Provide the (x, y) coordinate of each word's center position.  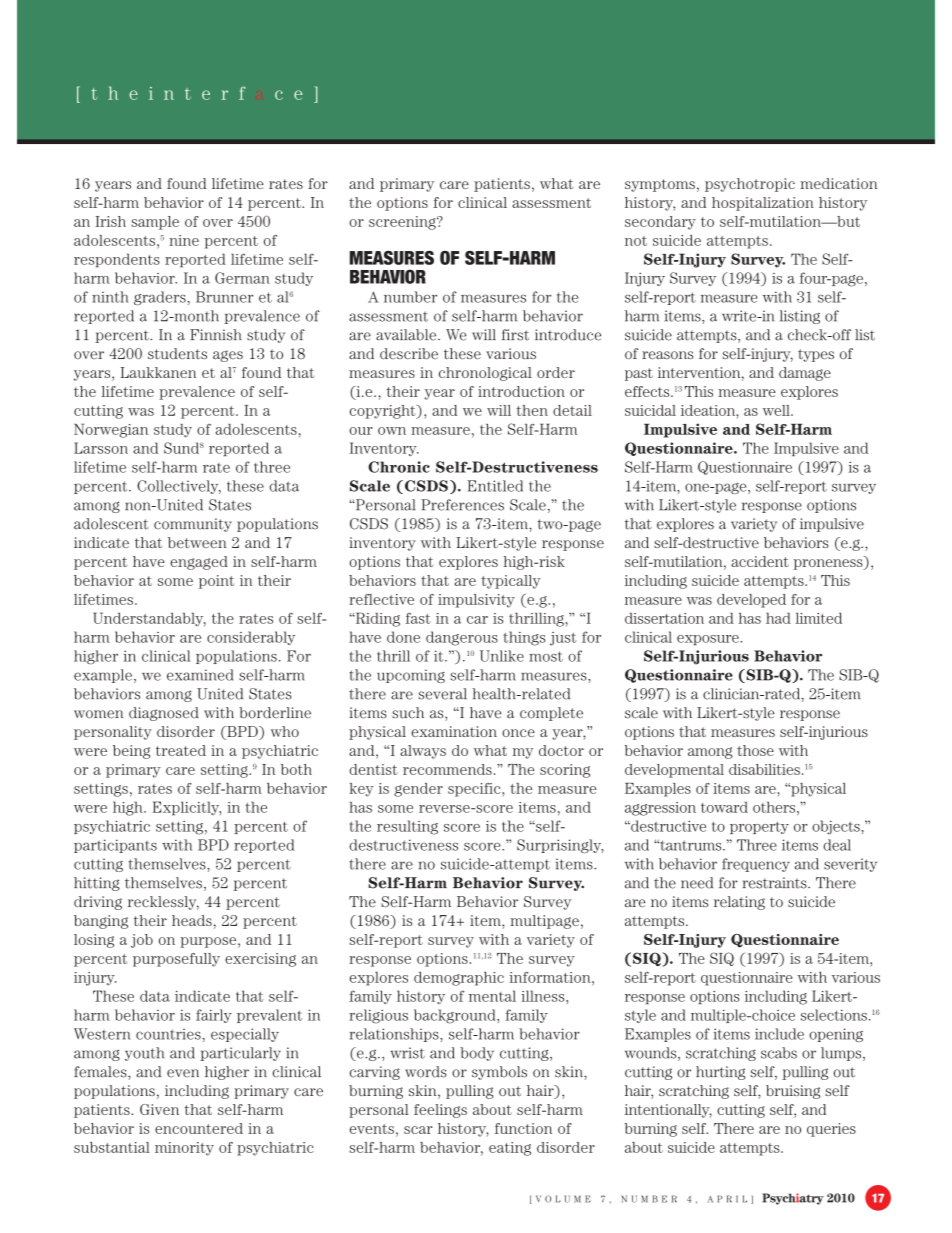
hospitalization (763, 204)
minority (184, 1149)
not (636, 241)
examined (200, 675)
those (755, 750)
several (443, 694)
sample (155, 223)
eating (510, 1149)
